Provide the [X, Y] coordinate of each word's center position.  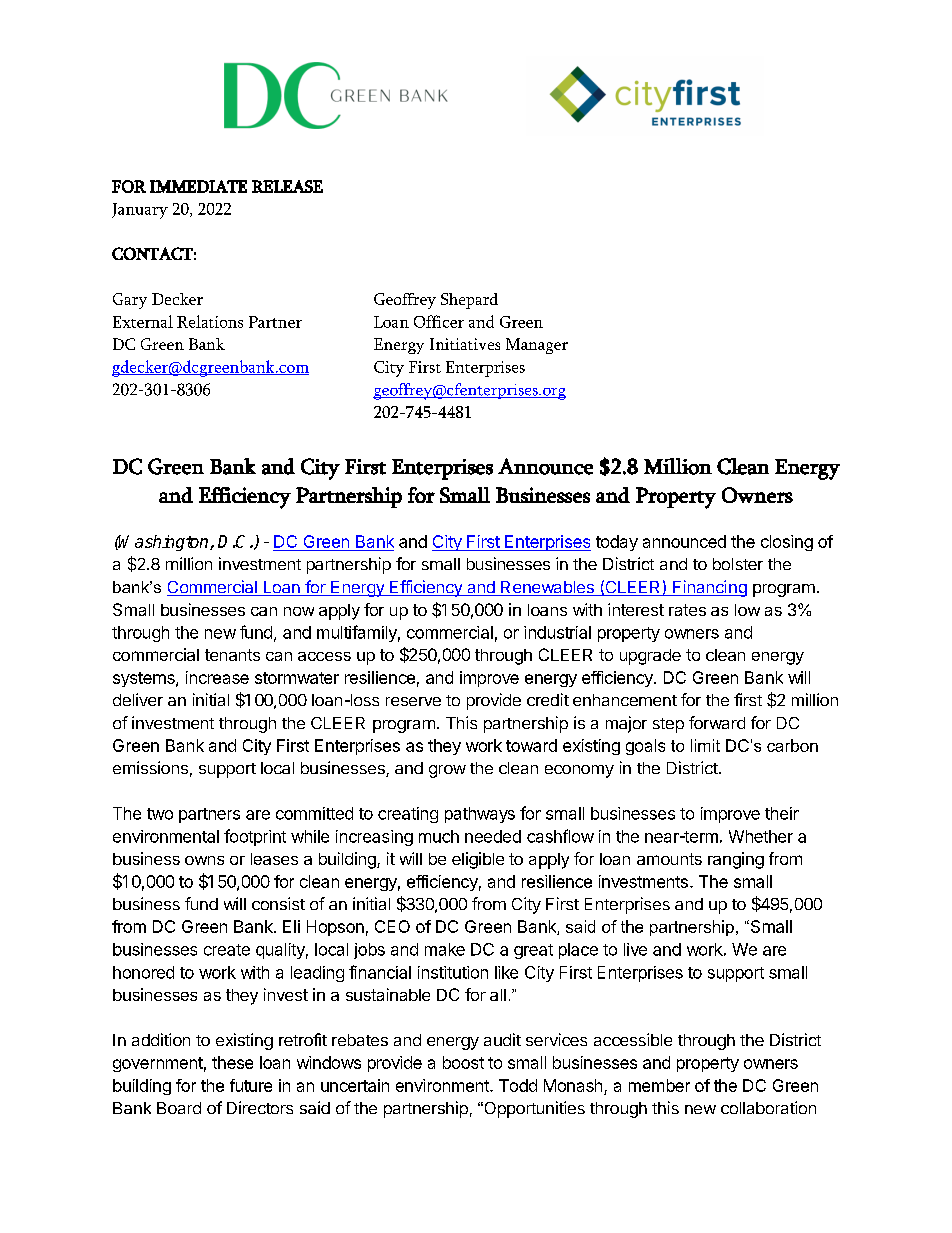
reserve [413, 701]
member [659, 1085]
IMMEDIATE [198, 186]
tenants [232, 655]
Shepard [469, 301]
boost [463, 1062]
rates [687, 610]
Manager [537, 346]
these [232, 1062]
